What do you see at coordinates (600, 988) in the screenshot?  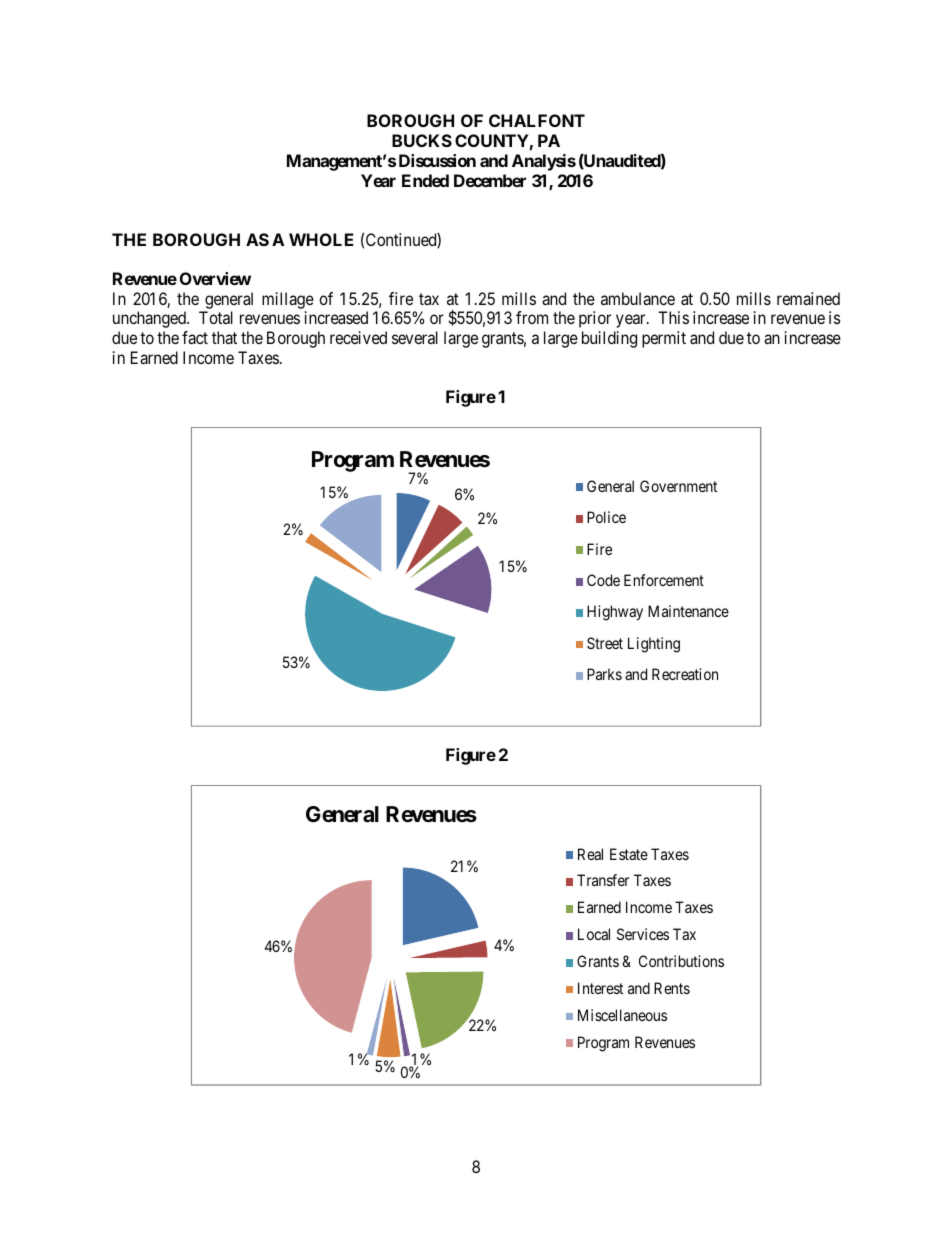 I see `Interest` at bounding box center [600, 988].
